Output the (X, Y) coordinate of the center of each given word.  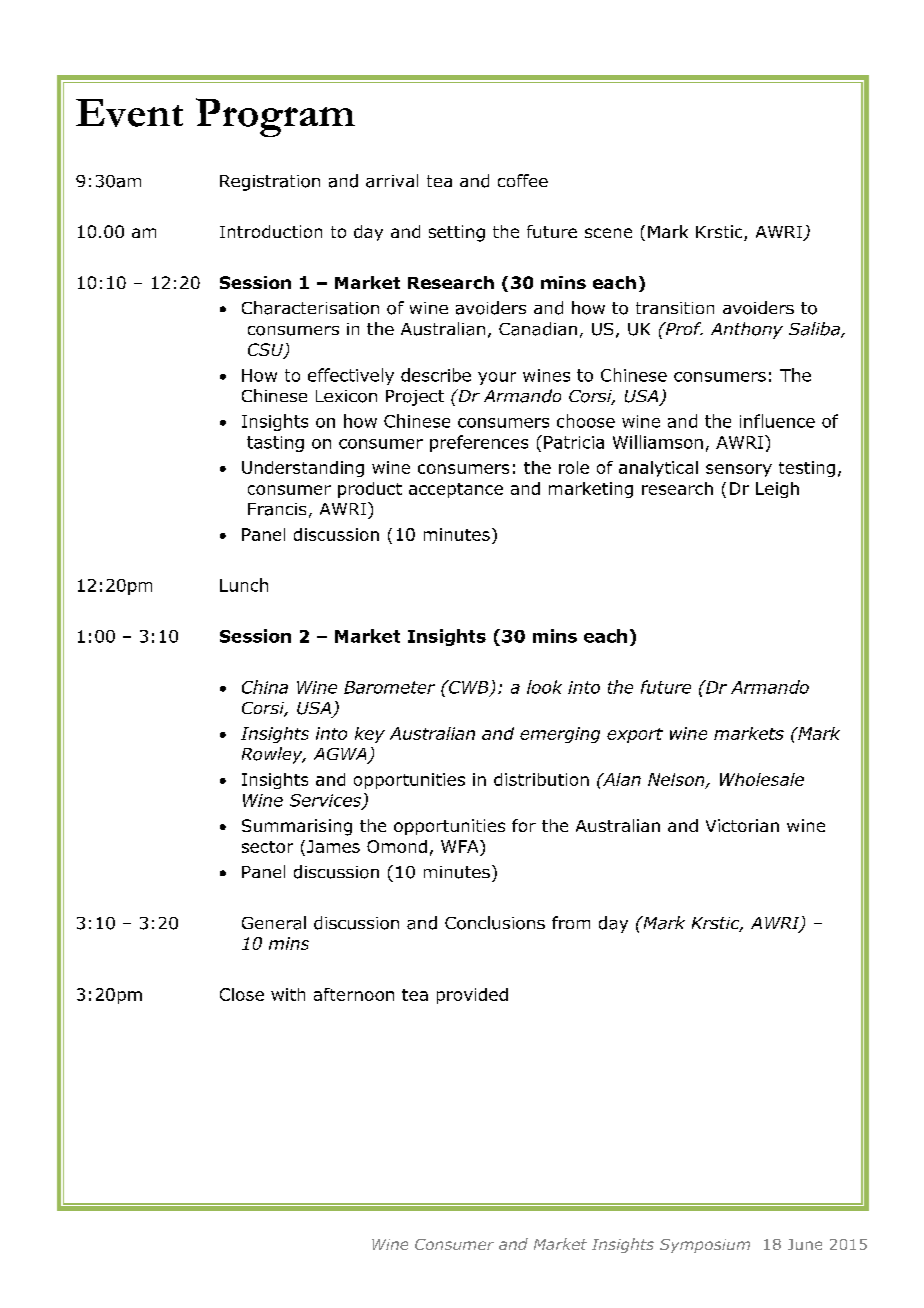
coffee (523, 180)
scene (608, 233)
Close (242, 994)
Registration (270, 183)
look (544, 687)
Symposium (705, 1246)
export (635, 735)
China (265, 687)
